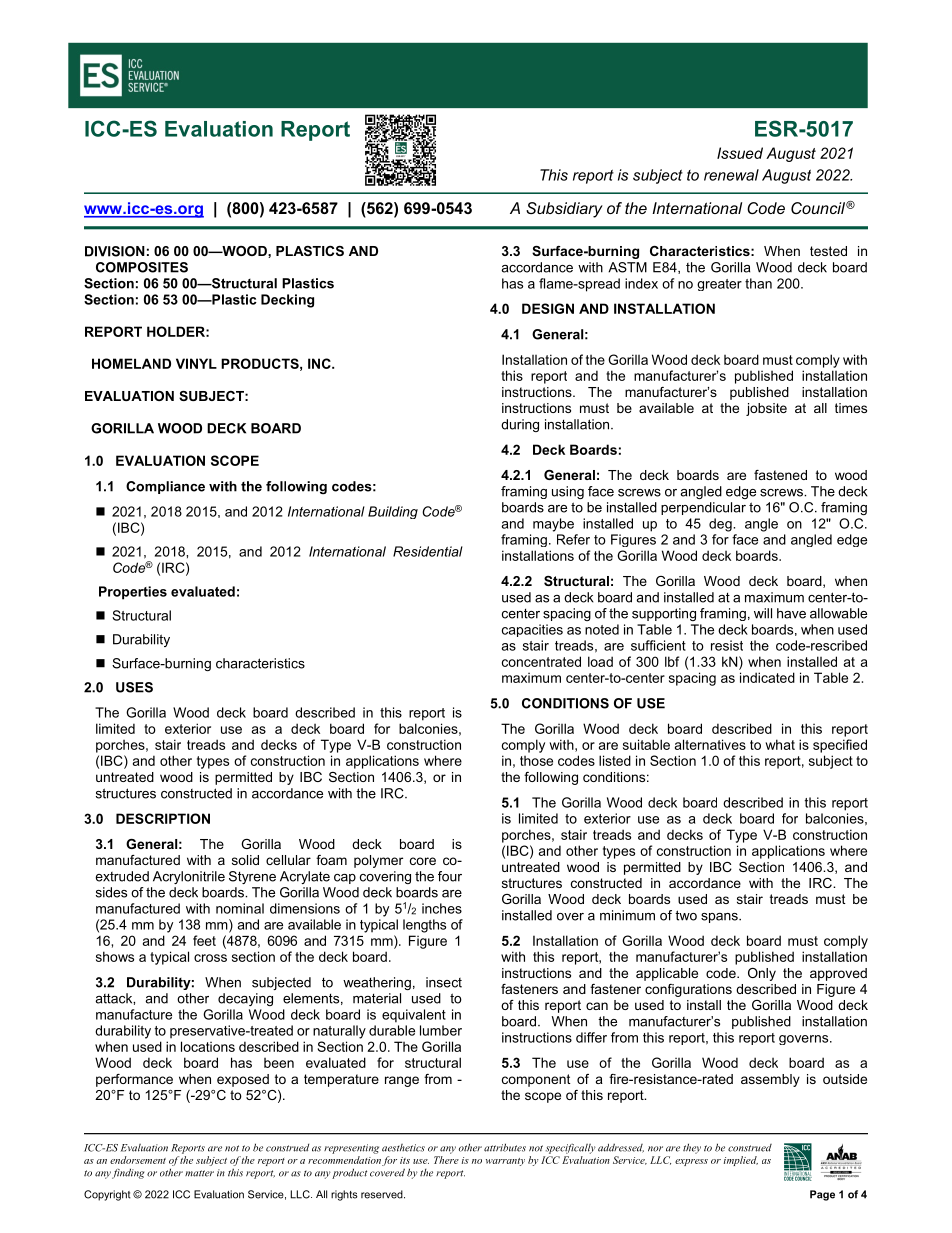  I want to click on DIVISION, so click(115, 251).
